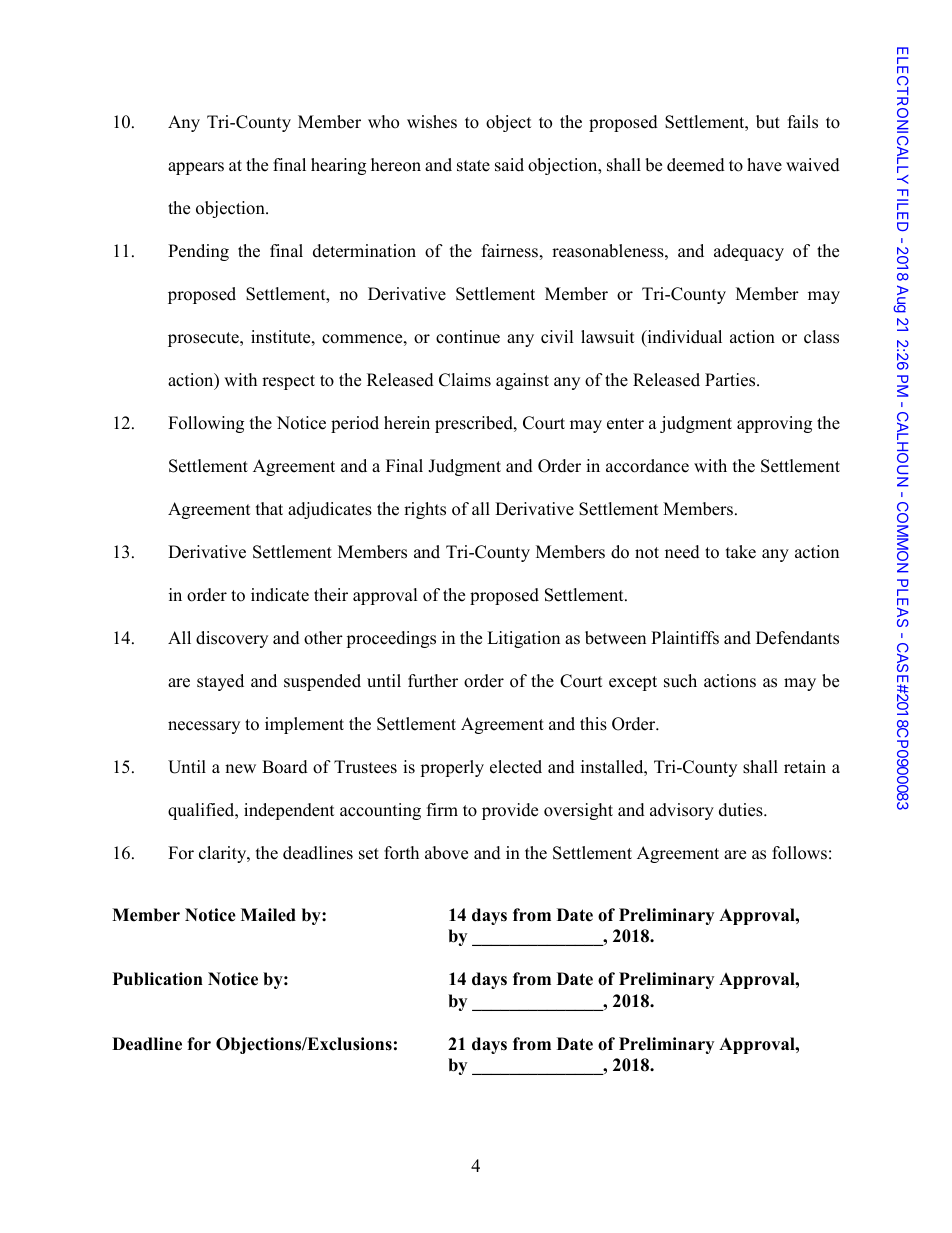  What do you see at coordinates (268, 915) in the page?
I see `Mailed` at bounding box center [268, 915].
